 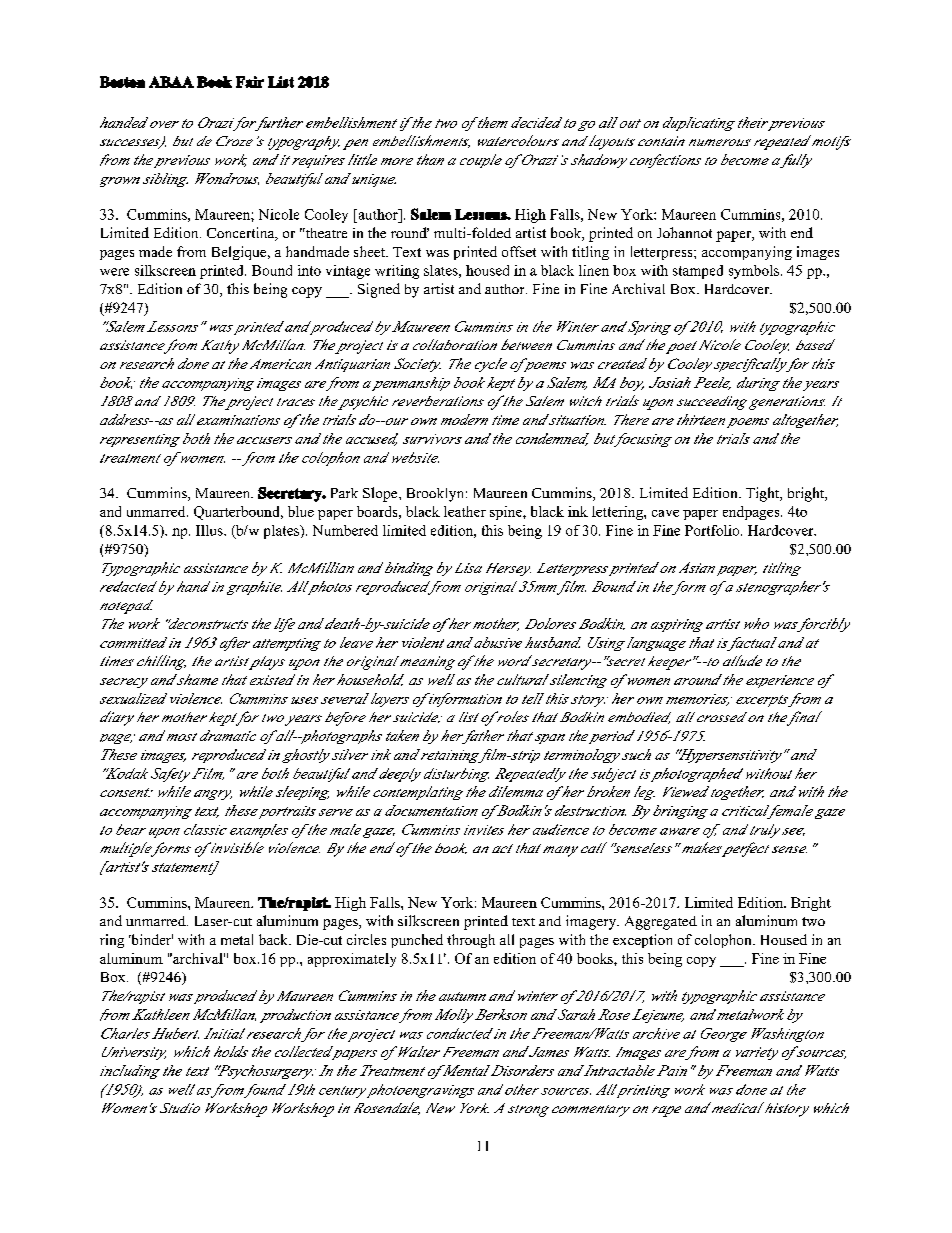 I want to click on approximately, so click(x=352, y=960).
